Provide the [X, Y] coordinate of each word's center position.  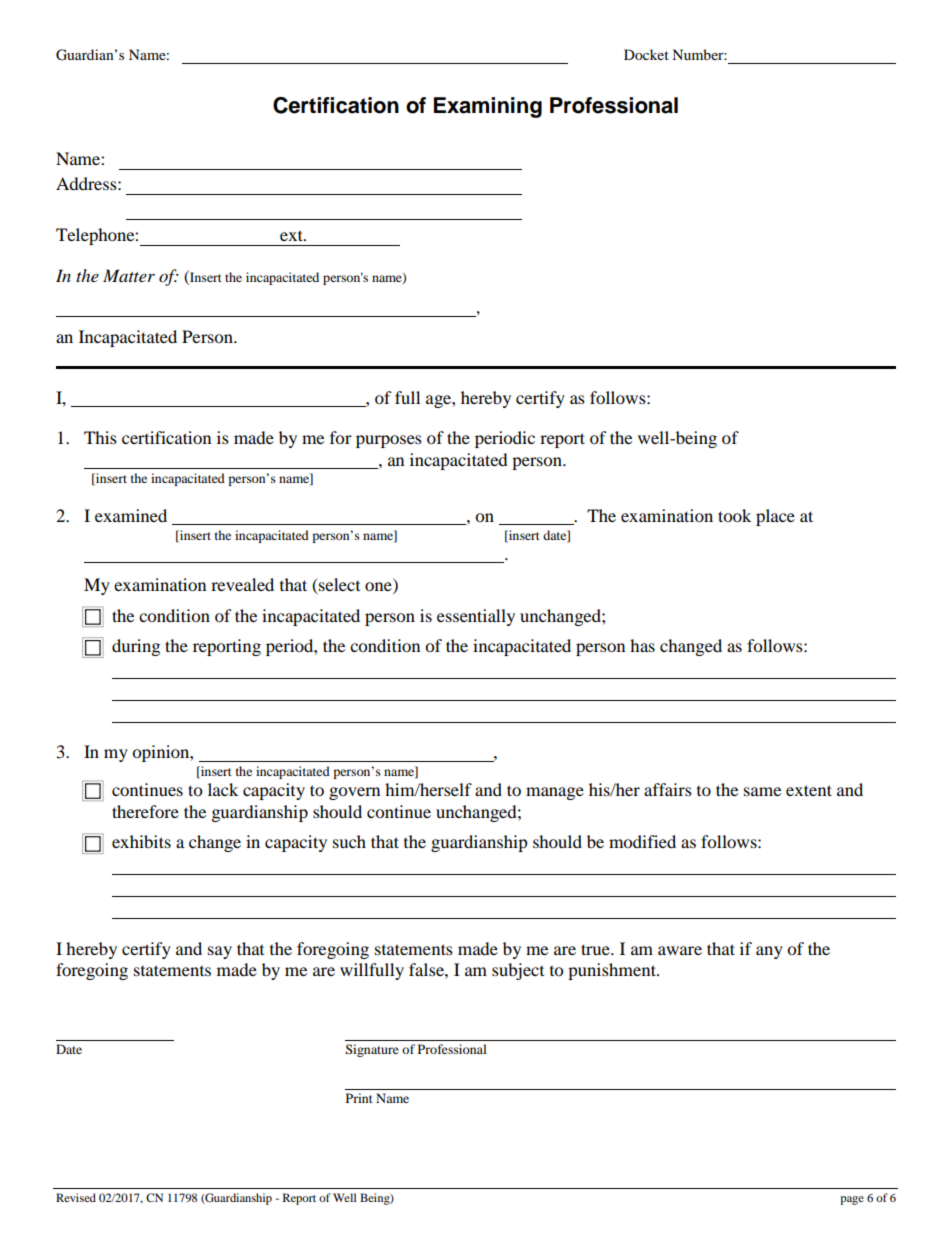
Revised [76, 1197]
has [642, 645]
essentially [476, 617]
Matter [129, 275]
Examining [488, 107]
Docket [646, 54]
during [136, 647]
